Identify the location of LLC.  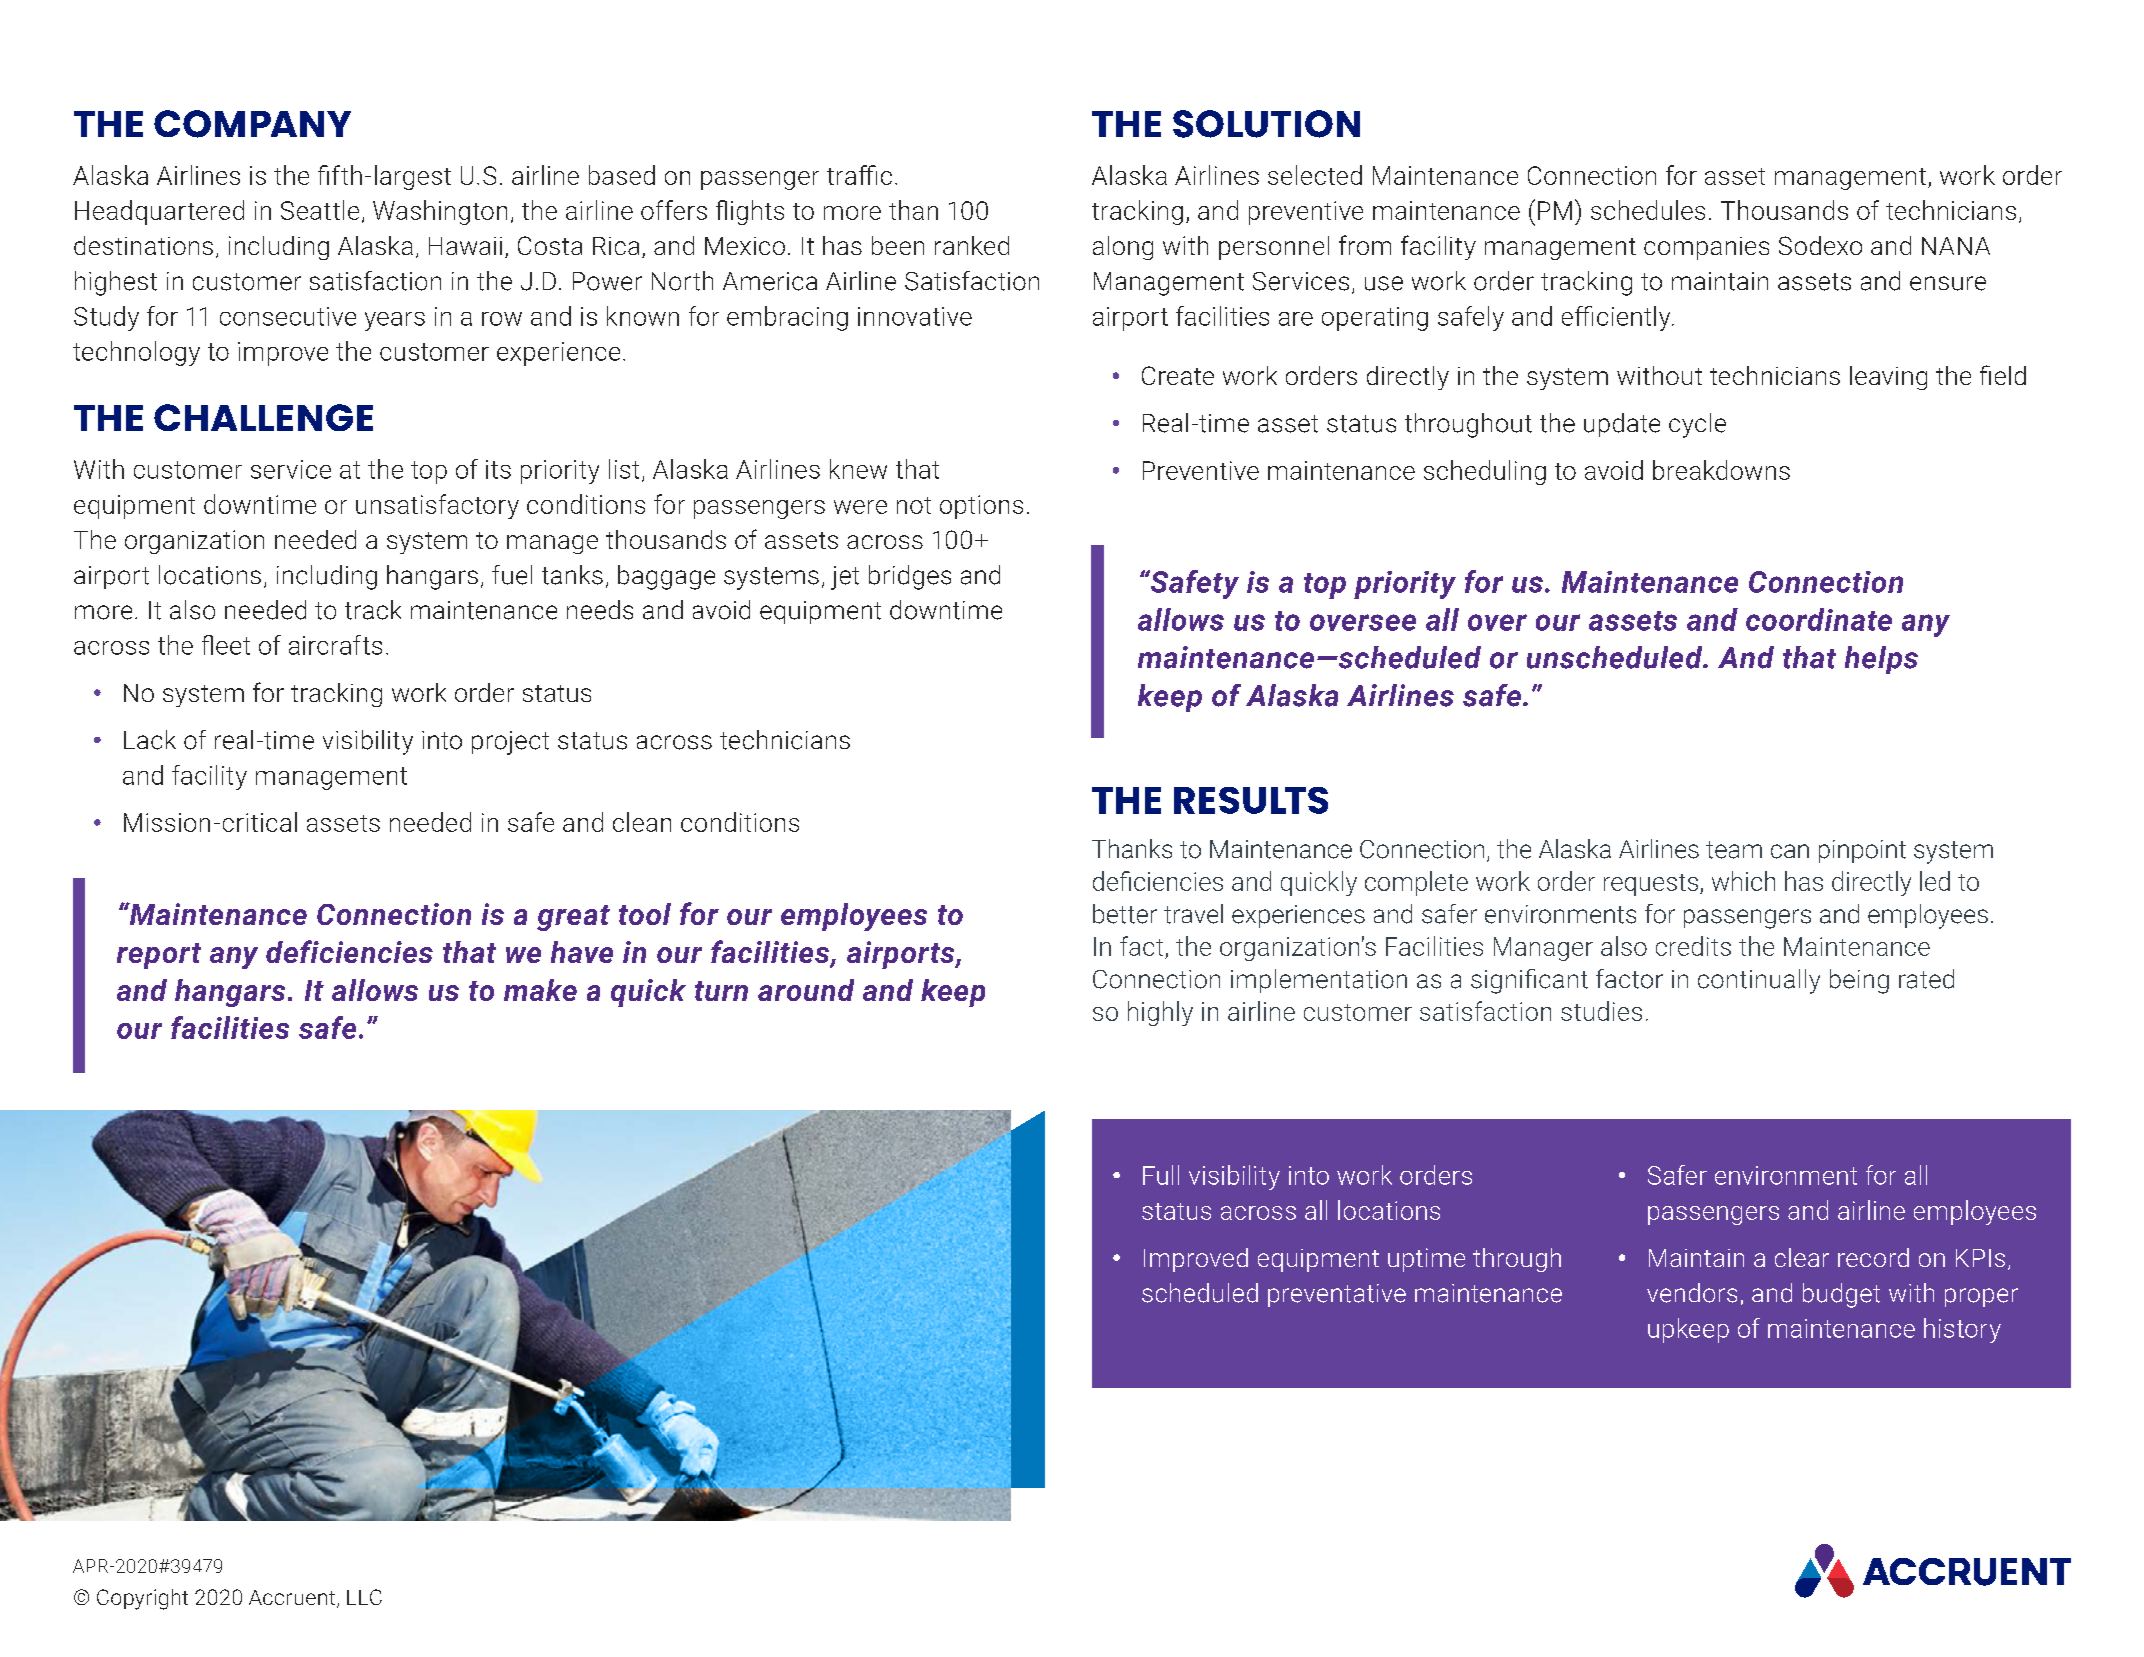
(364, 1597).
